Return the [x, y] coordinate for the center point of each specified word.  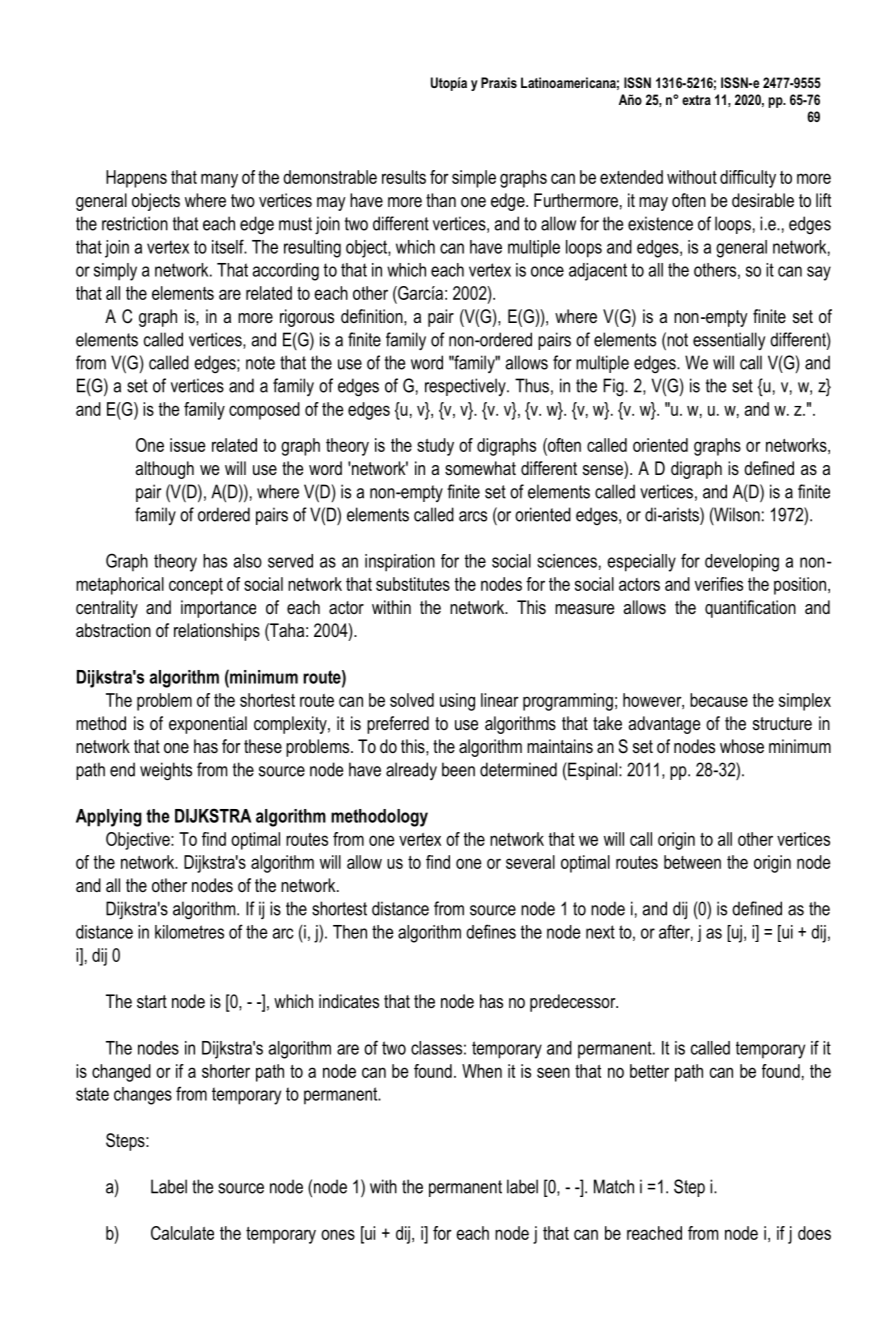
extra [696, 100]
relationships [217, 632]
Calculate [182, 1233]
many [219, 180]
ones [338, 1234]
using [457, 702]
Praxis [499, 82]
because [719, 700]
